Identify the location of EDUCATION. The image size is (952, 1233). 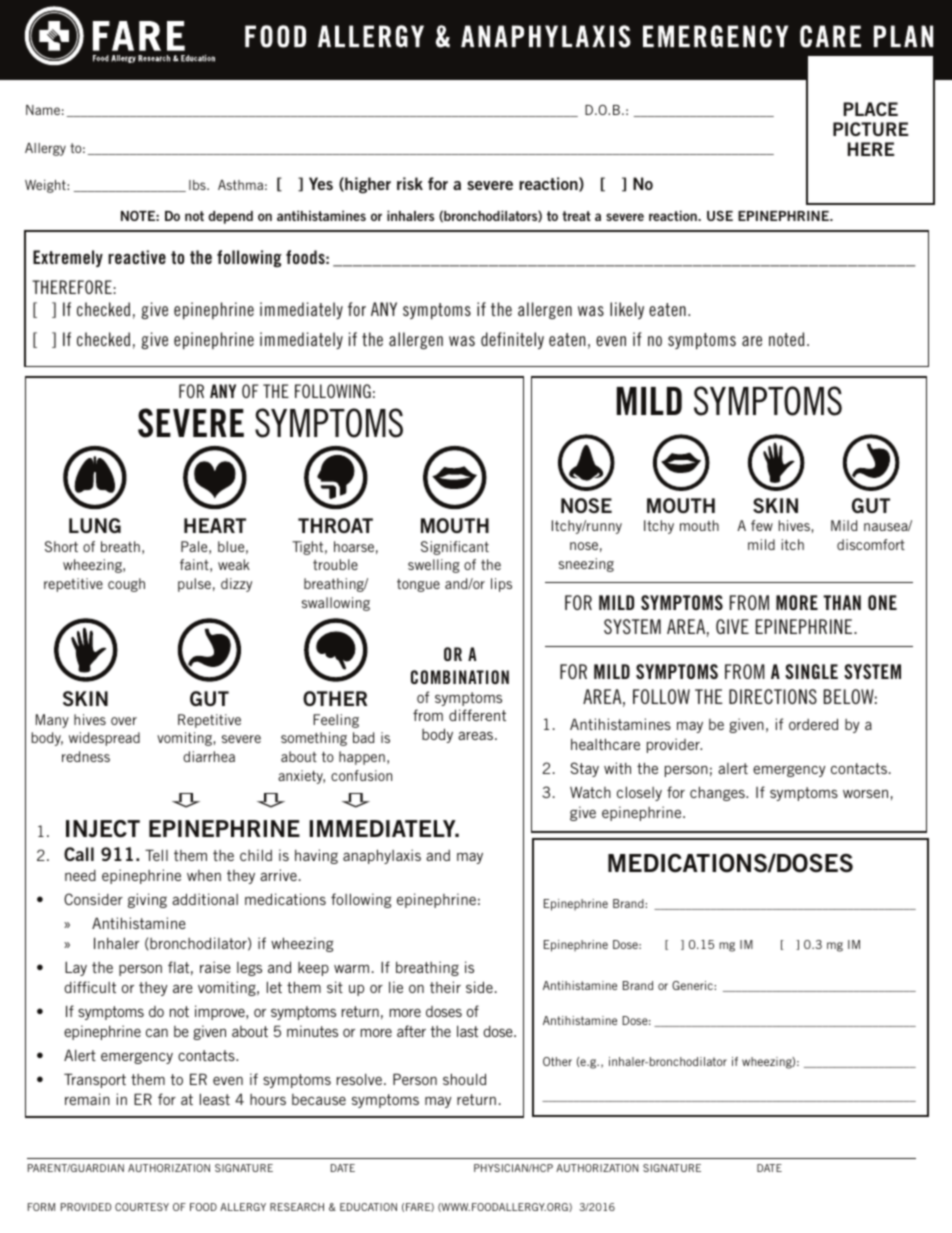
(368, 1207).
